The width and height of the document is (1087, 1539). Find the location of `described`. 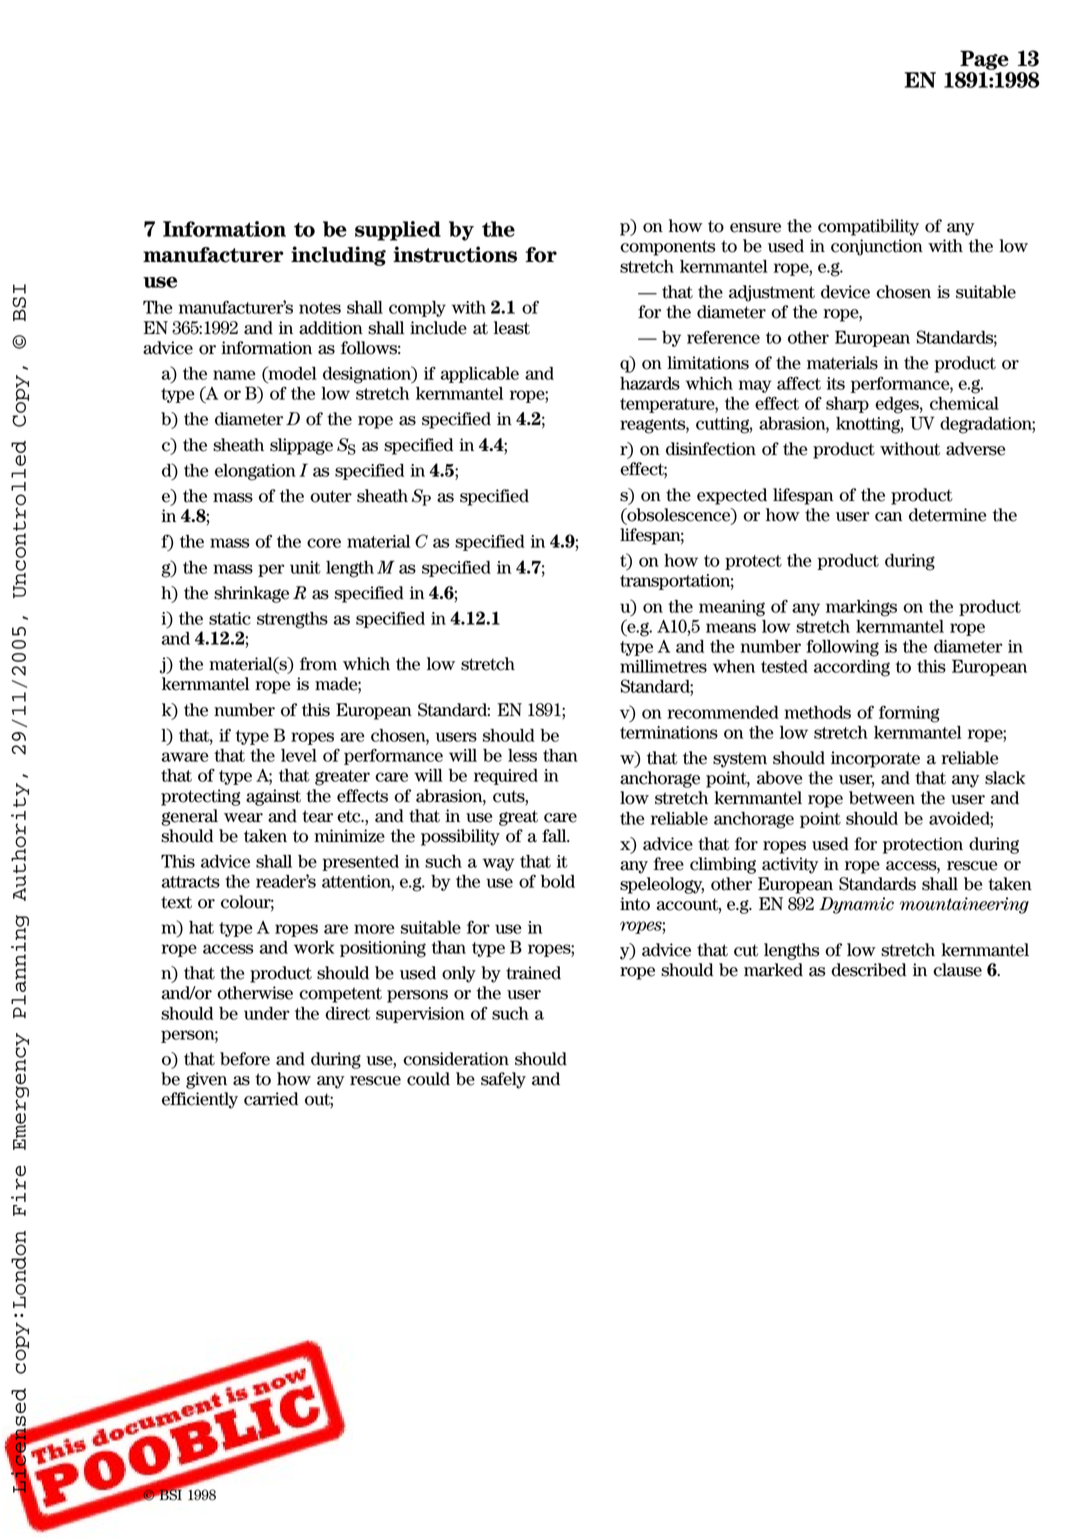

described is located at coordinates (868, 970).
